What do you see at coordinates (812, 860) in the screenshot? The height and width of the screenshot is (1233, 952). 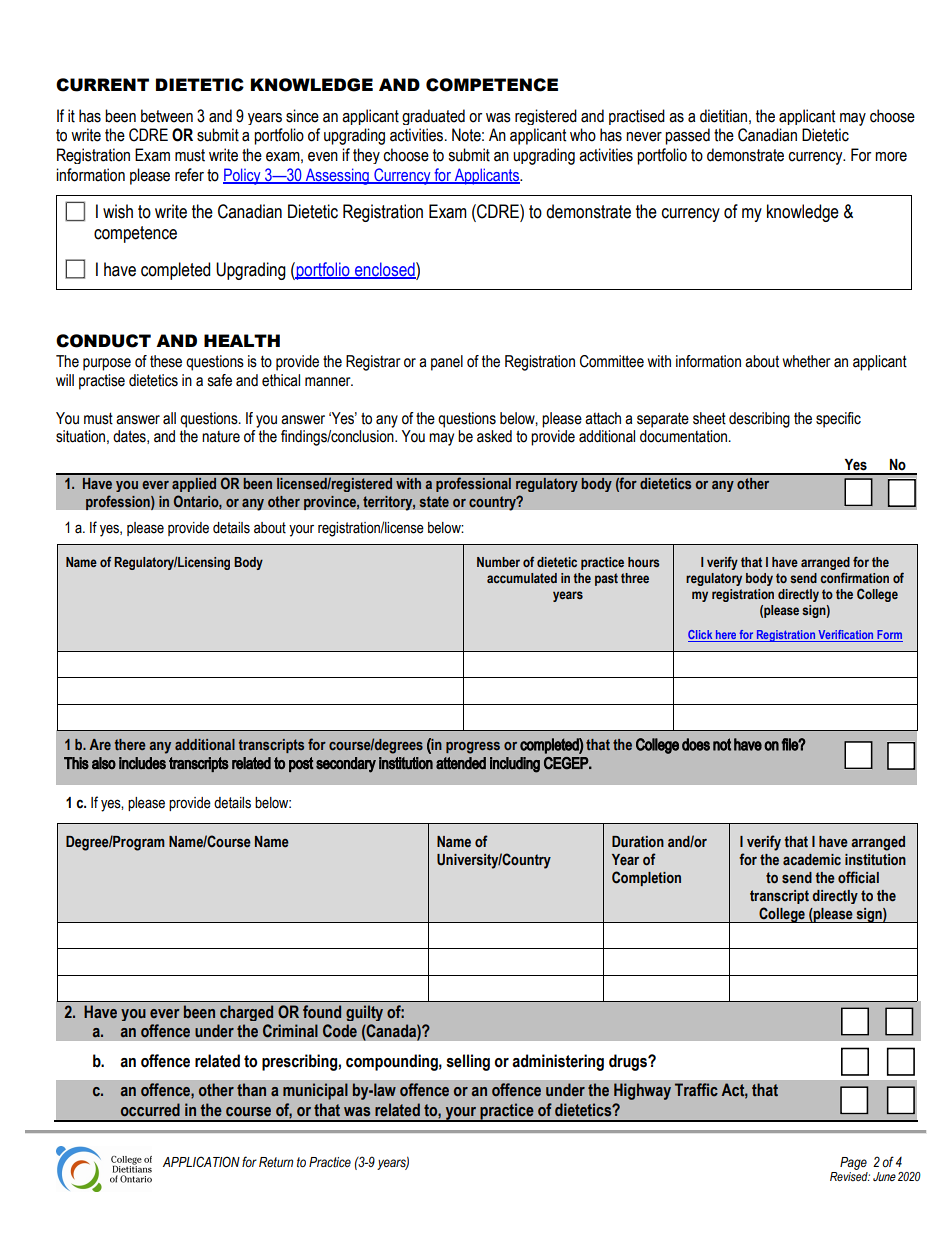 I see `academic` at bounding box center [812, 860].
